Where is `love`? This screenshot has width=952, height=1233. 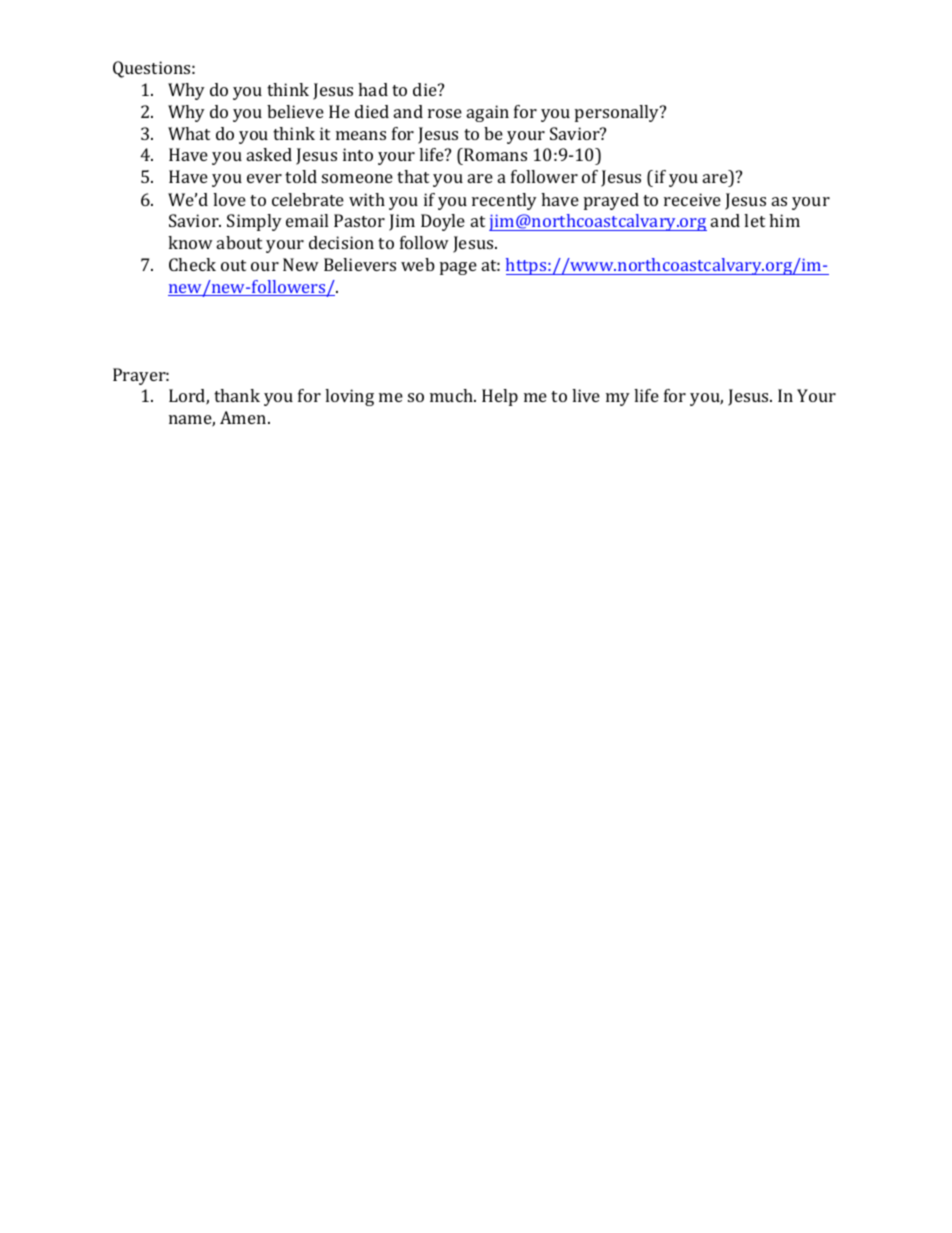 love is located at coordinates (229, 199).
